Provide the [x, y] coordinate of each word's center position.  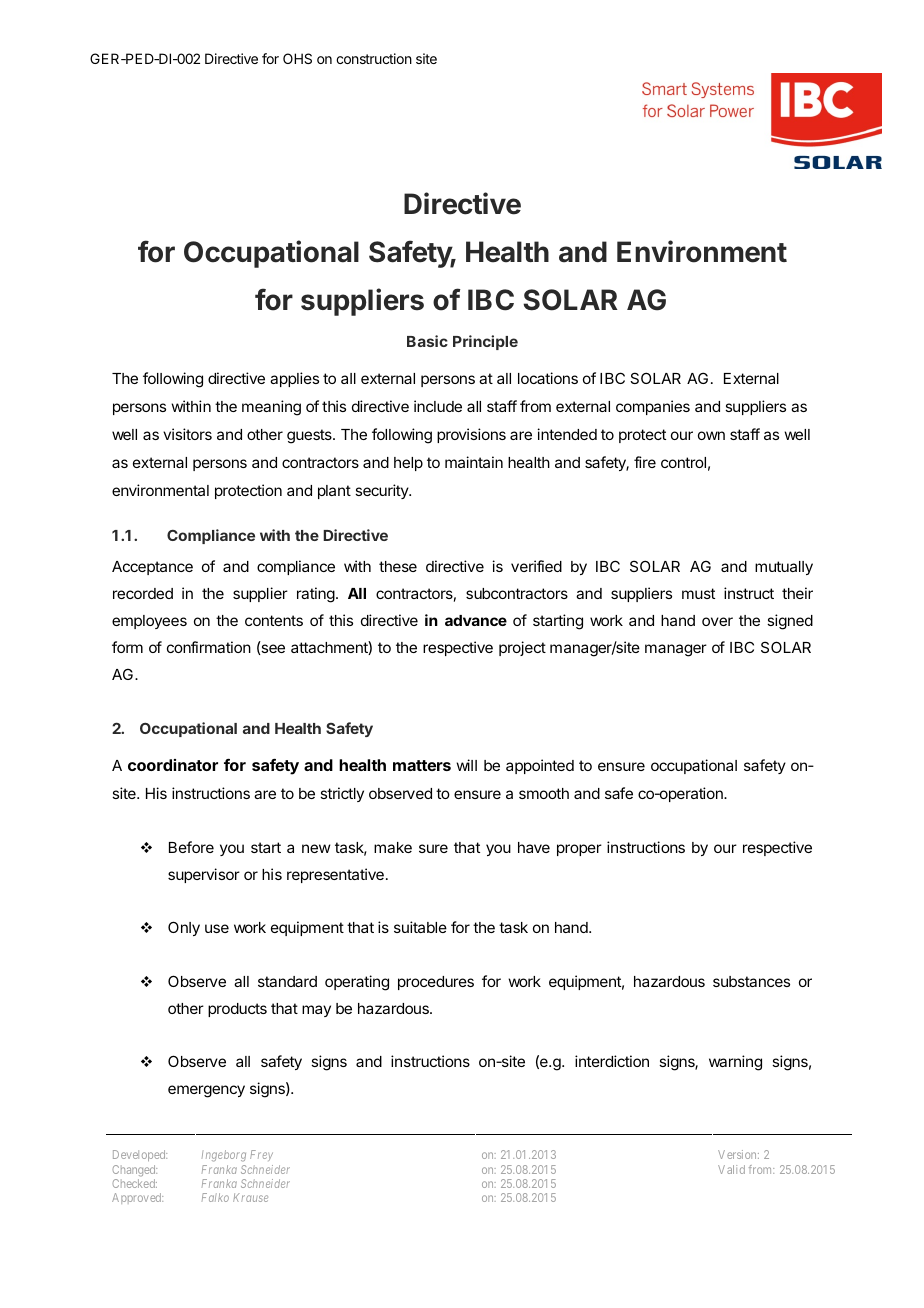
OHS [297, 58]
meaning [271, 408]
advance [476, 620]
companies [653, 407]
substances [751, 981]
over [717, 621]
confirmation [209, 647]
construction [374, 58]
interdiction [612, 1061]
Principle [485, 342]
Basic [427, 341]
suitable [420, 927]
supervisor [204, 875]
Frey [261, 1155]
